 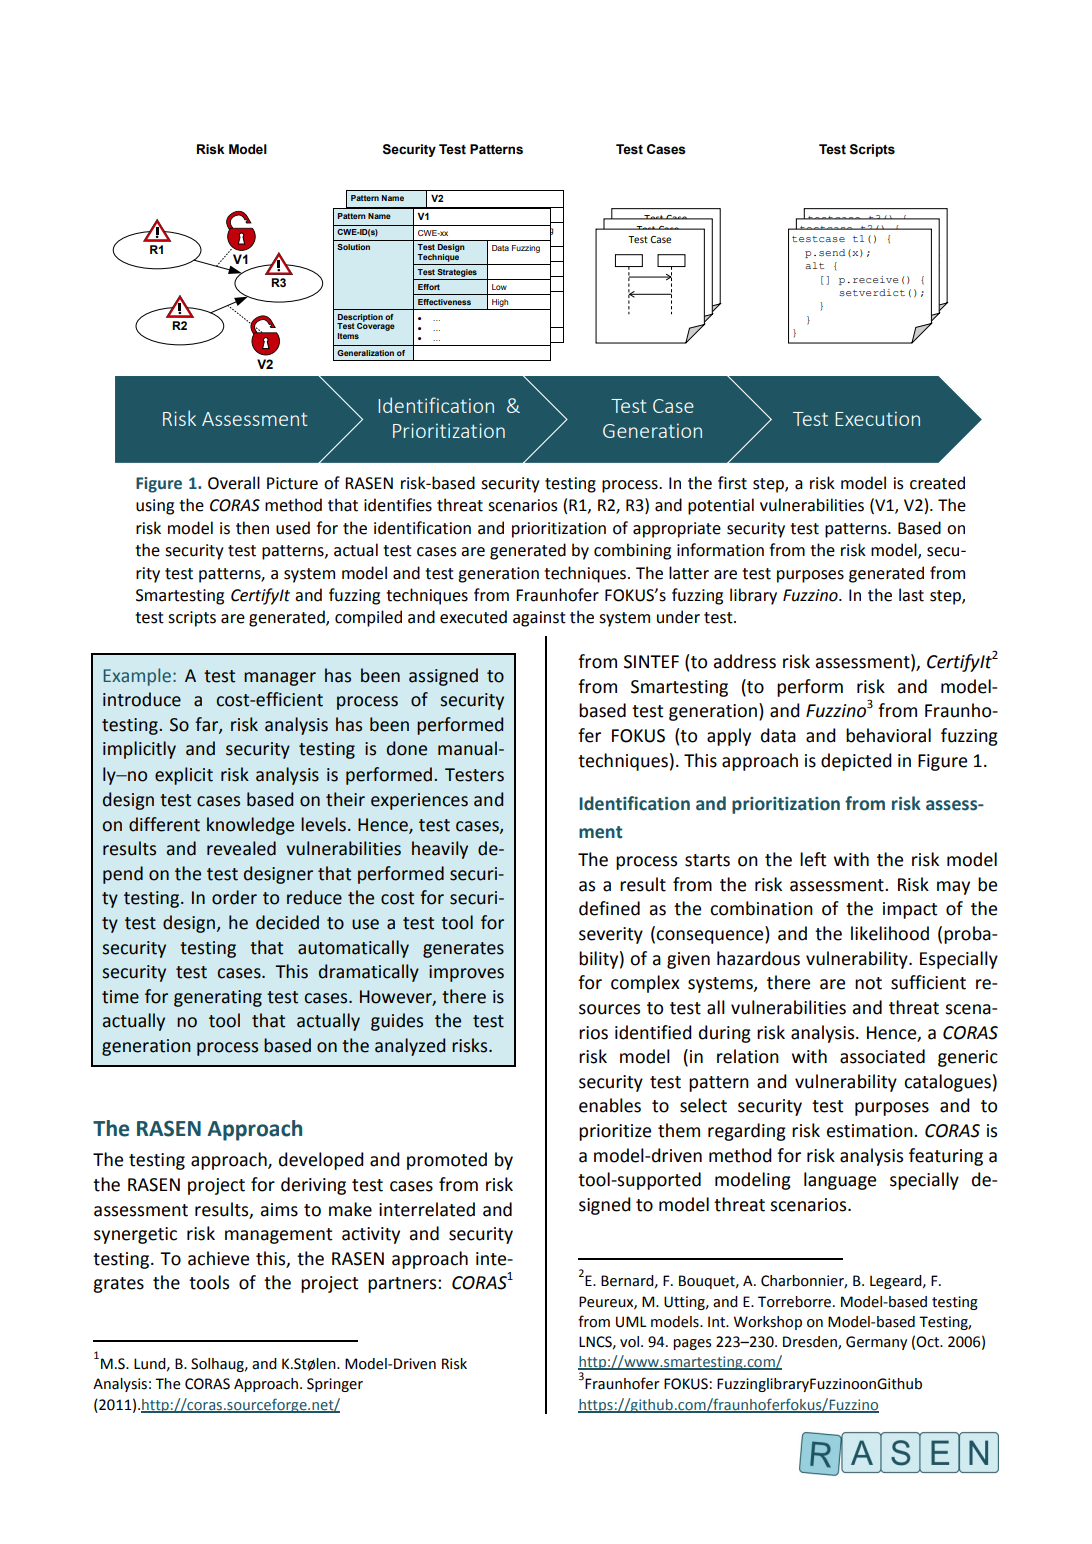 What do you see at coordinates (631, 1342) in the image?
I see `vol` at bounding box center [631, 1342].
